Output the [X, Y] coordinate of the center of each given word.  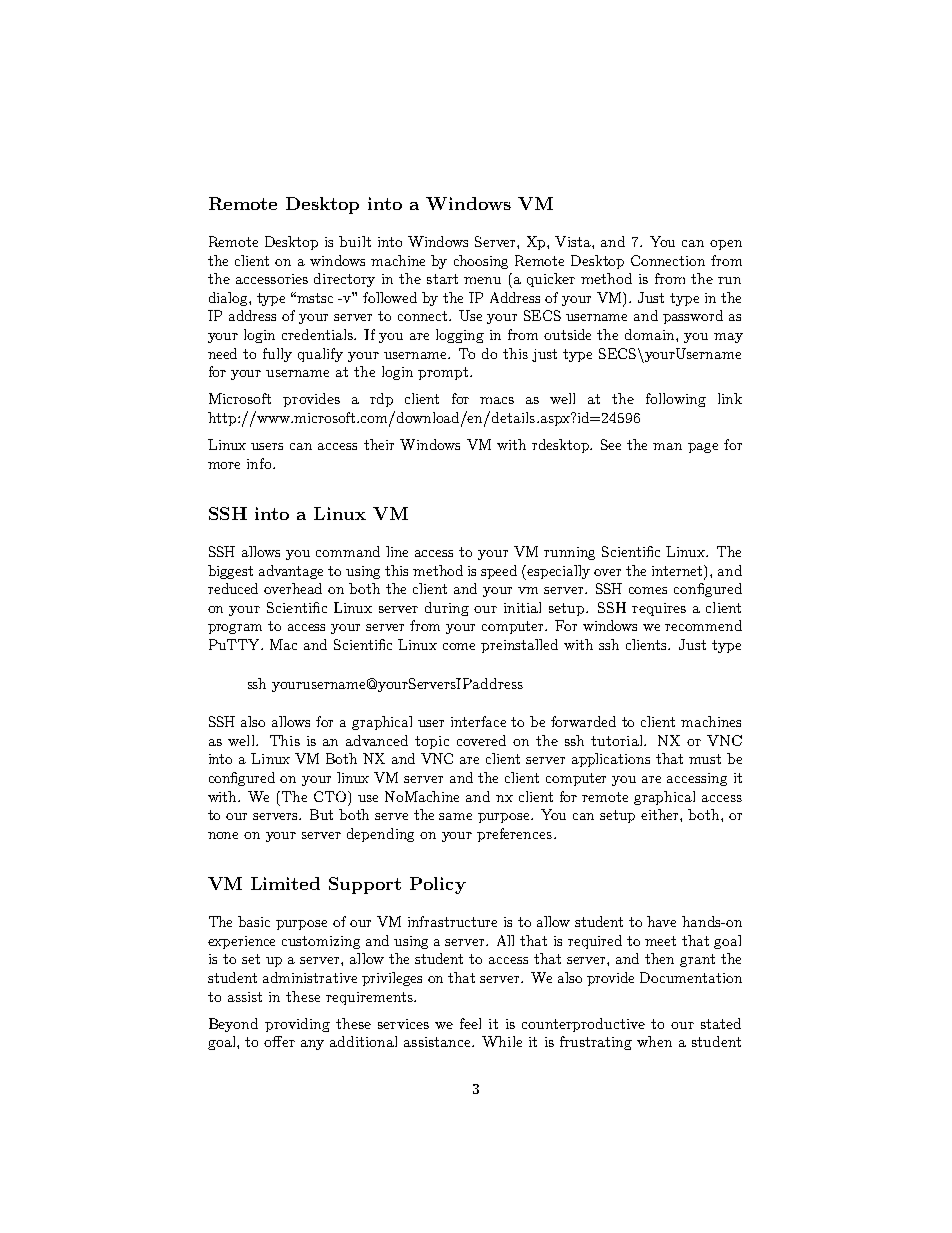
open [726, 245]
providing [297, 1025]
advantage [291, 572]
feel [470, 1023]
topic [432, 742]
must [705, 759]
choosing [481, 262]
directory [344, 280]
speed [499, 572]
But [321, 814]
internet [678, 570]
